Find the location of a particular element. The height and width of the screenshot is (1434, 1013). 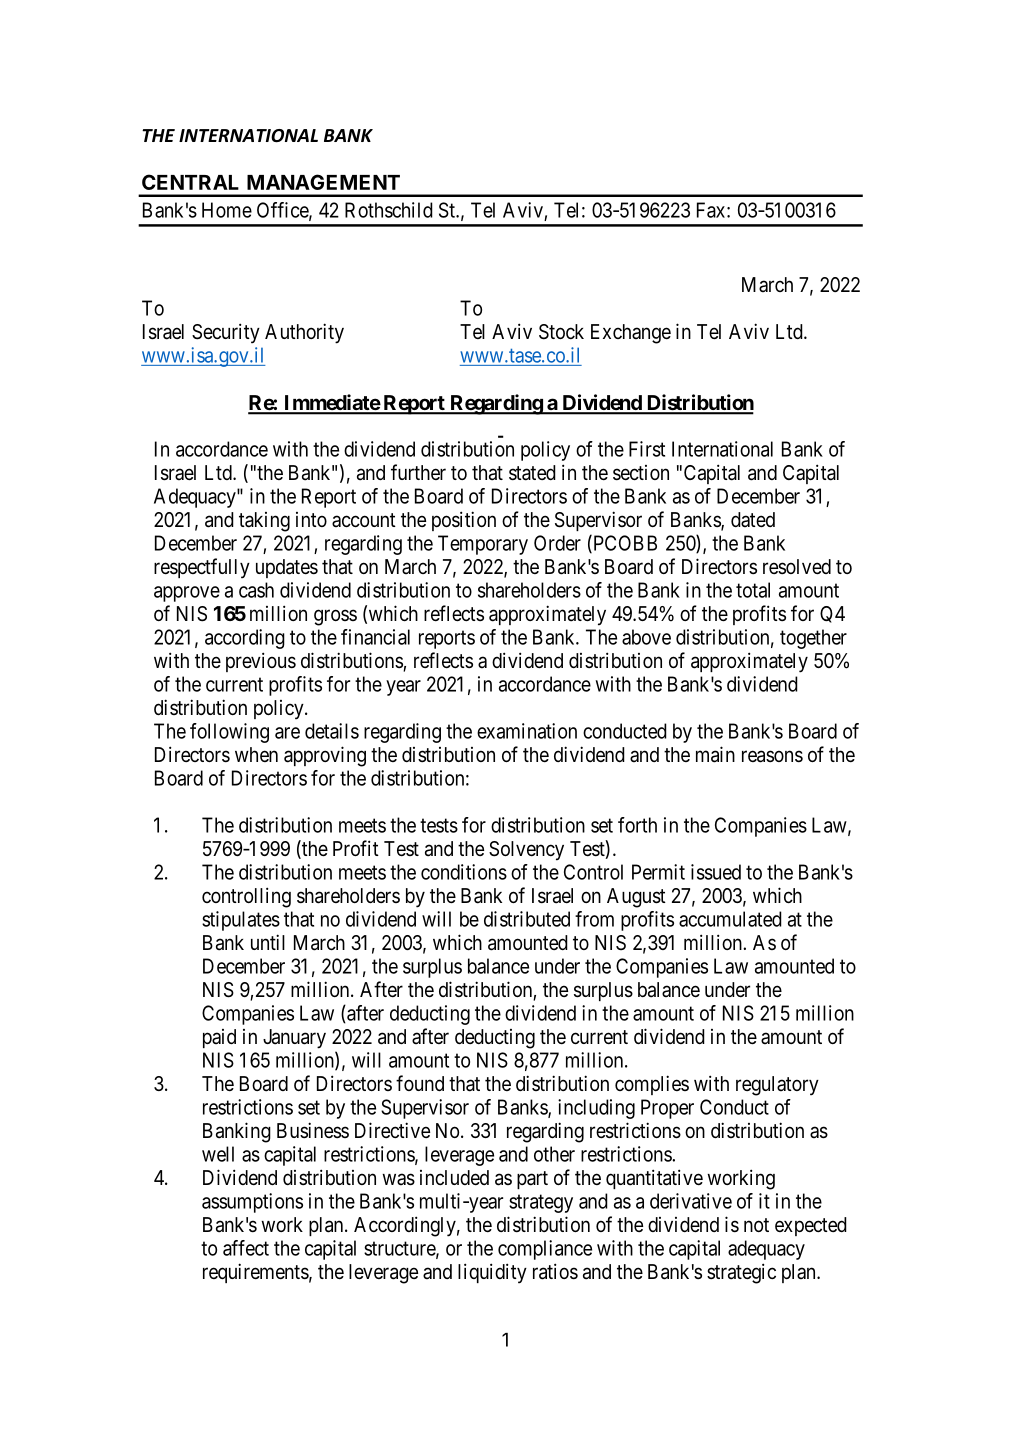

liquidity is located at coordinates (492, 1273).
